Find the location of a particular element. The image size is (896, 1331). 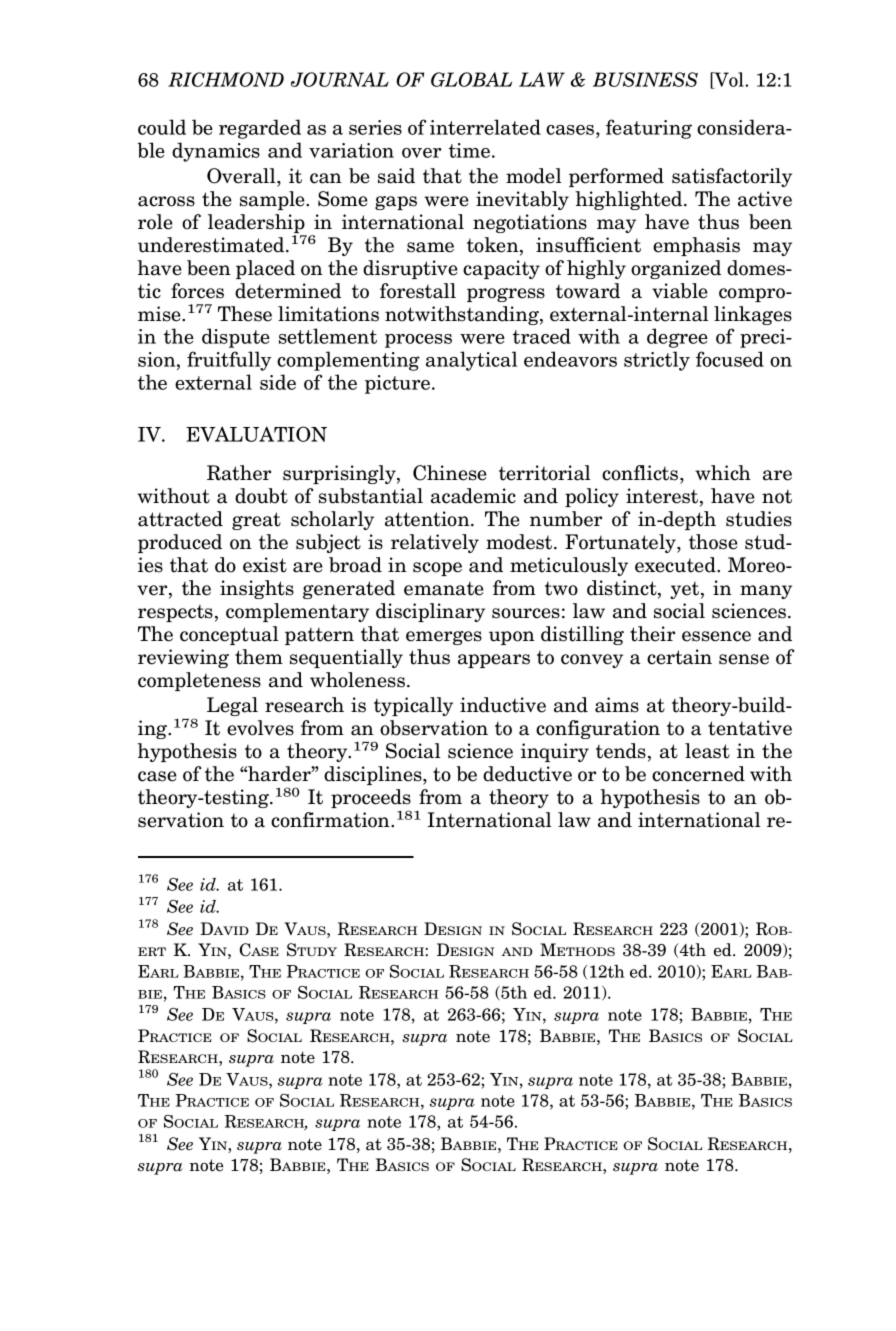

dispute is located at coordinates (236, 338).
